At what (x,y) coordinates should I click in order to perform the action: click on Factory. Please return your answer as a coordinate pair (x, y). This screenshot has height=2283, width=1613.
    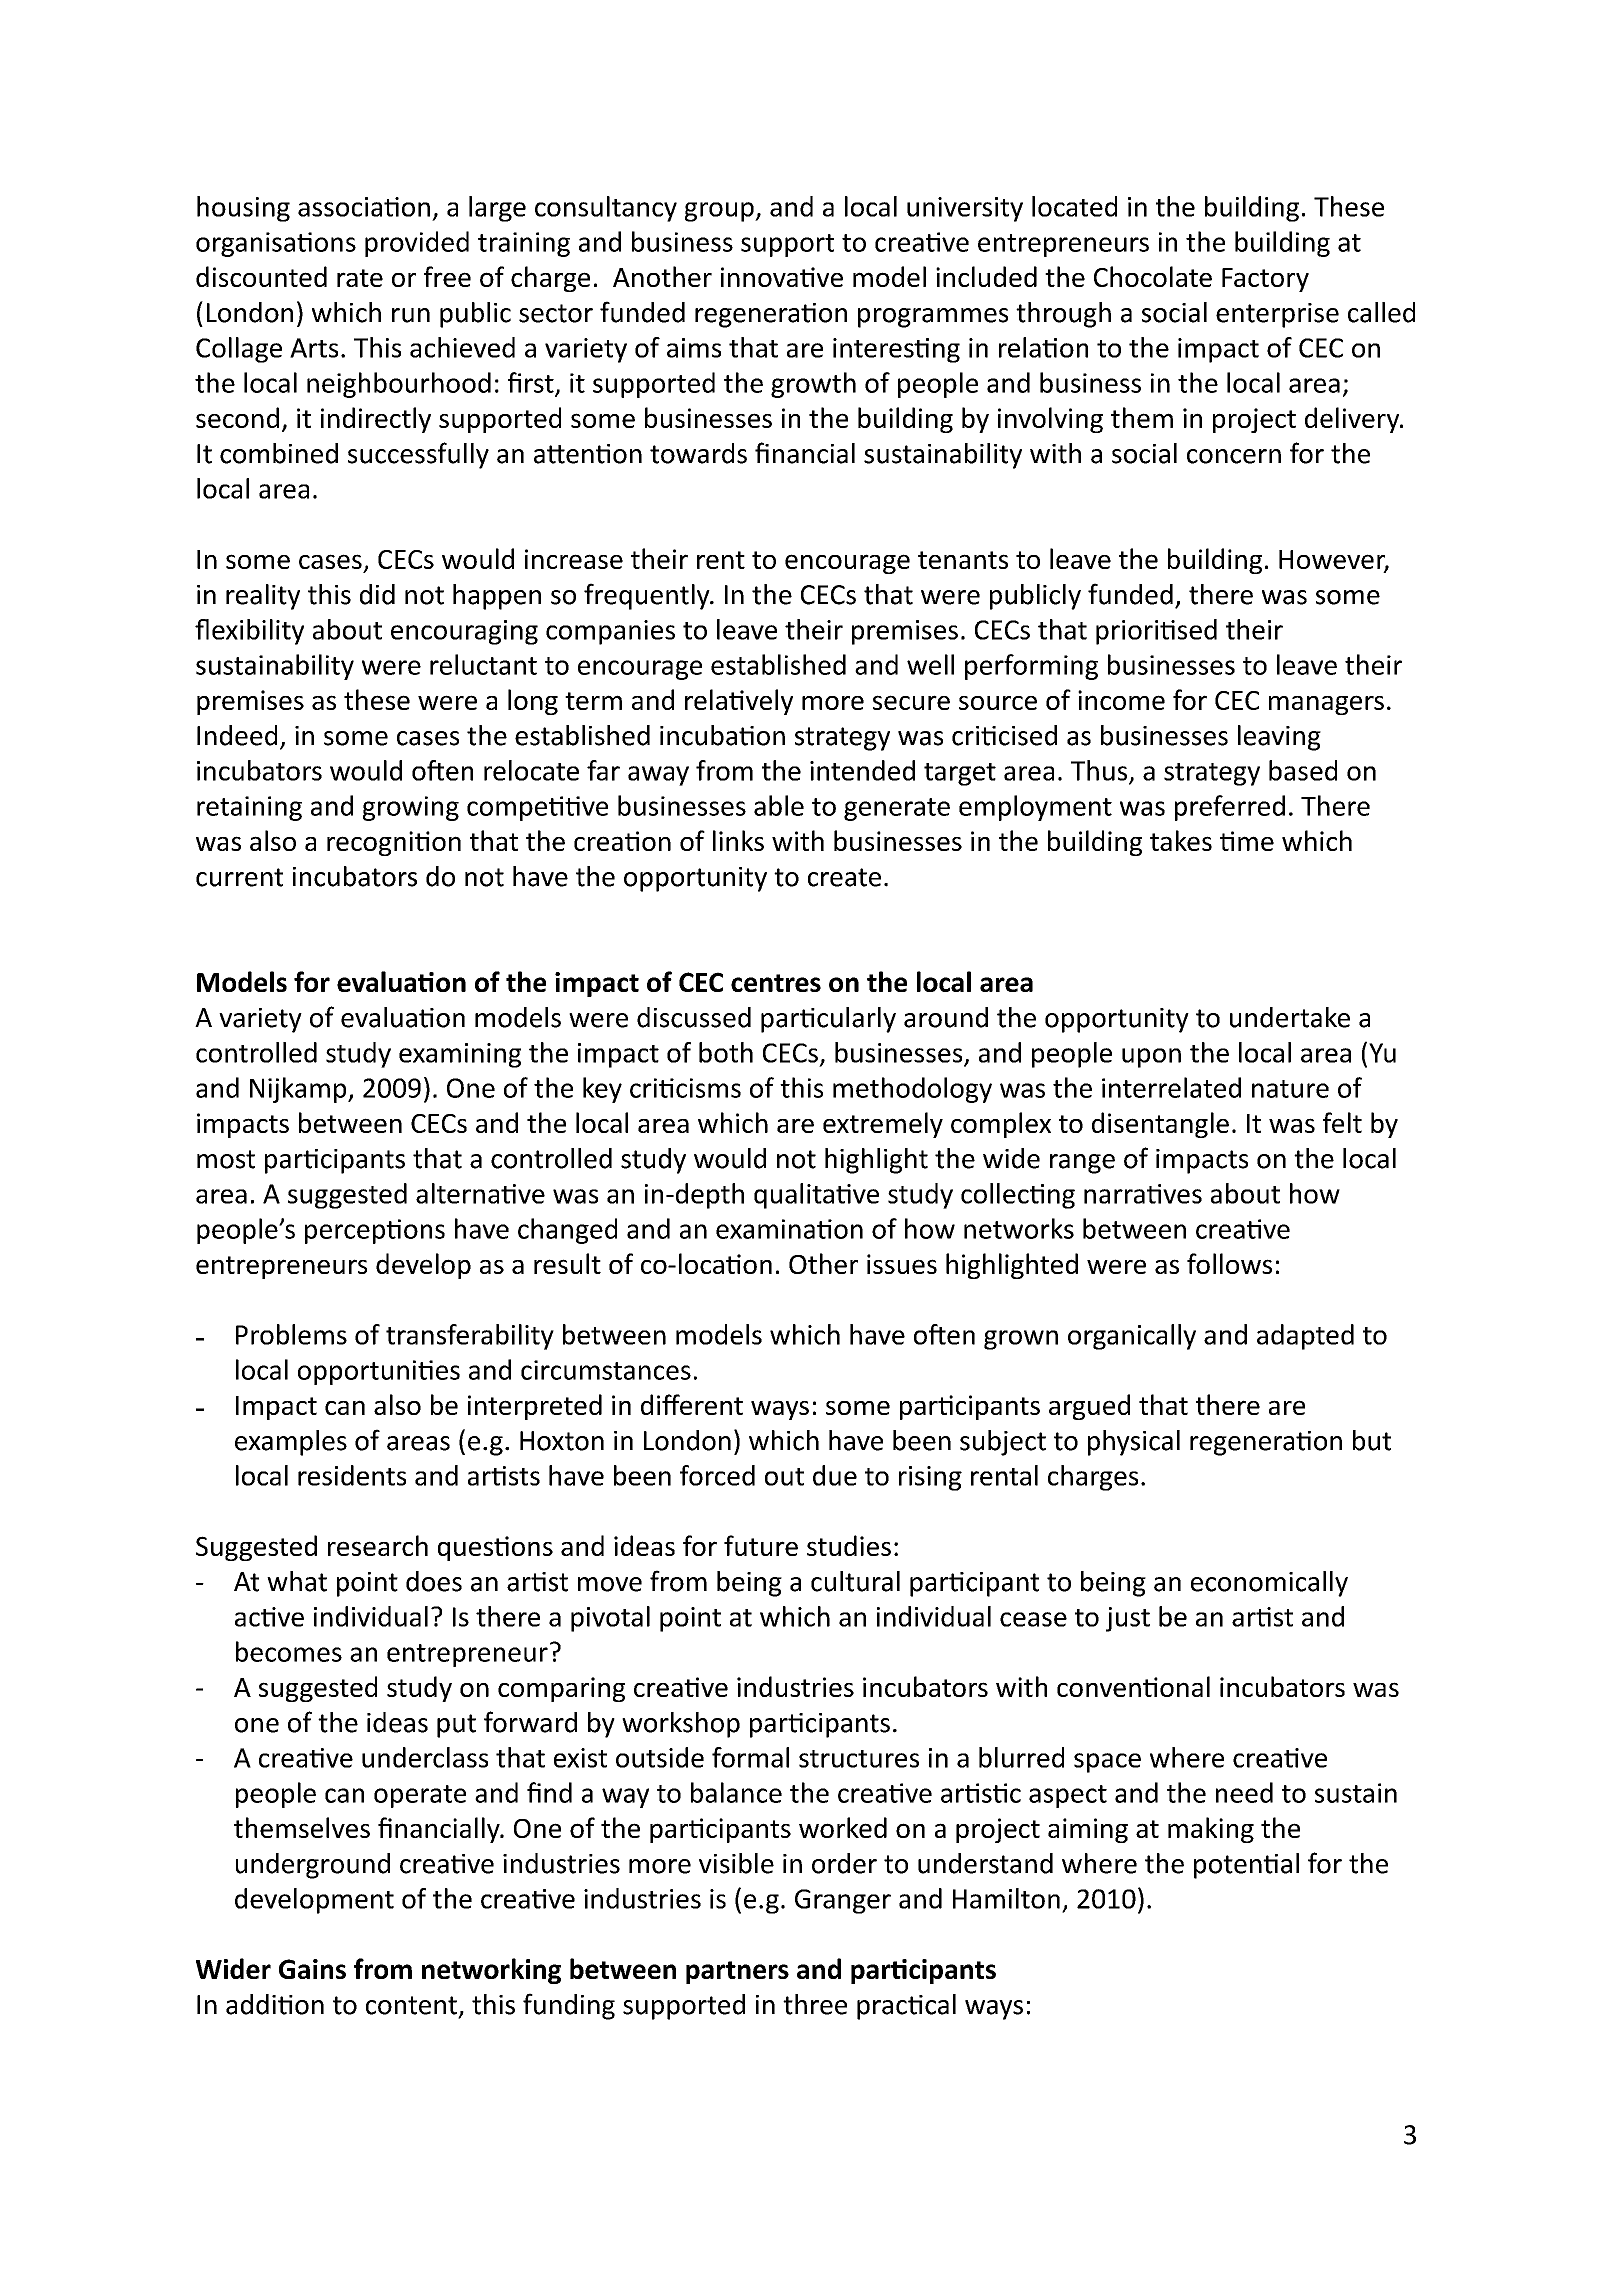
    Looking at the image, I should click on (1265, 280).
